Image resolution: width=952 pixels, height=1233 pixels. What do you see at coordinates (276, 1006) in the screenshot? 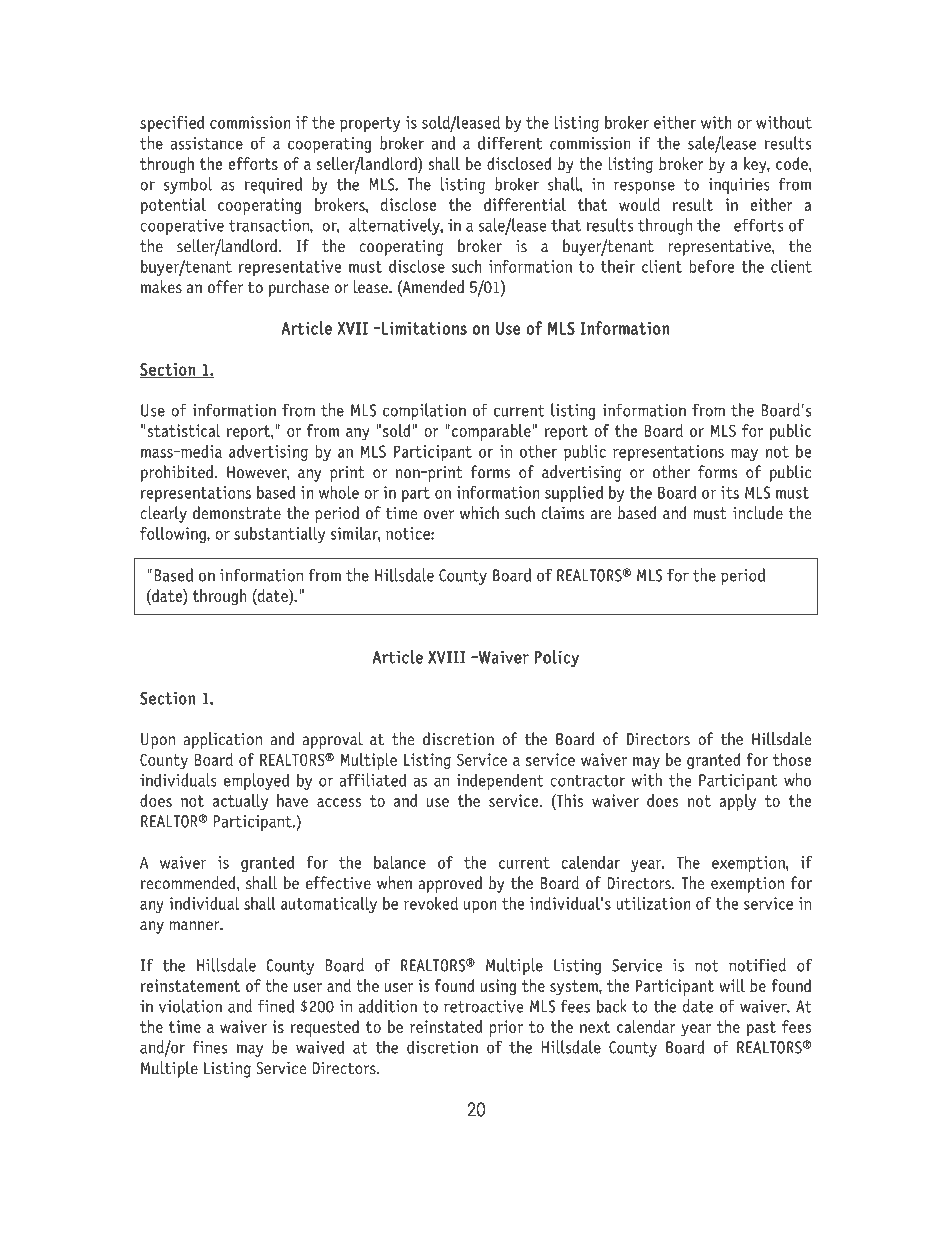
I see `fined` at bounding box center [276, 1006].
